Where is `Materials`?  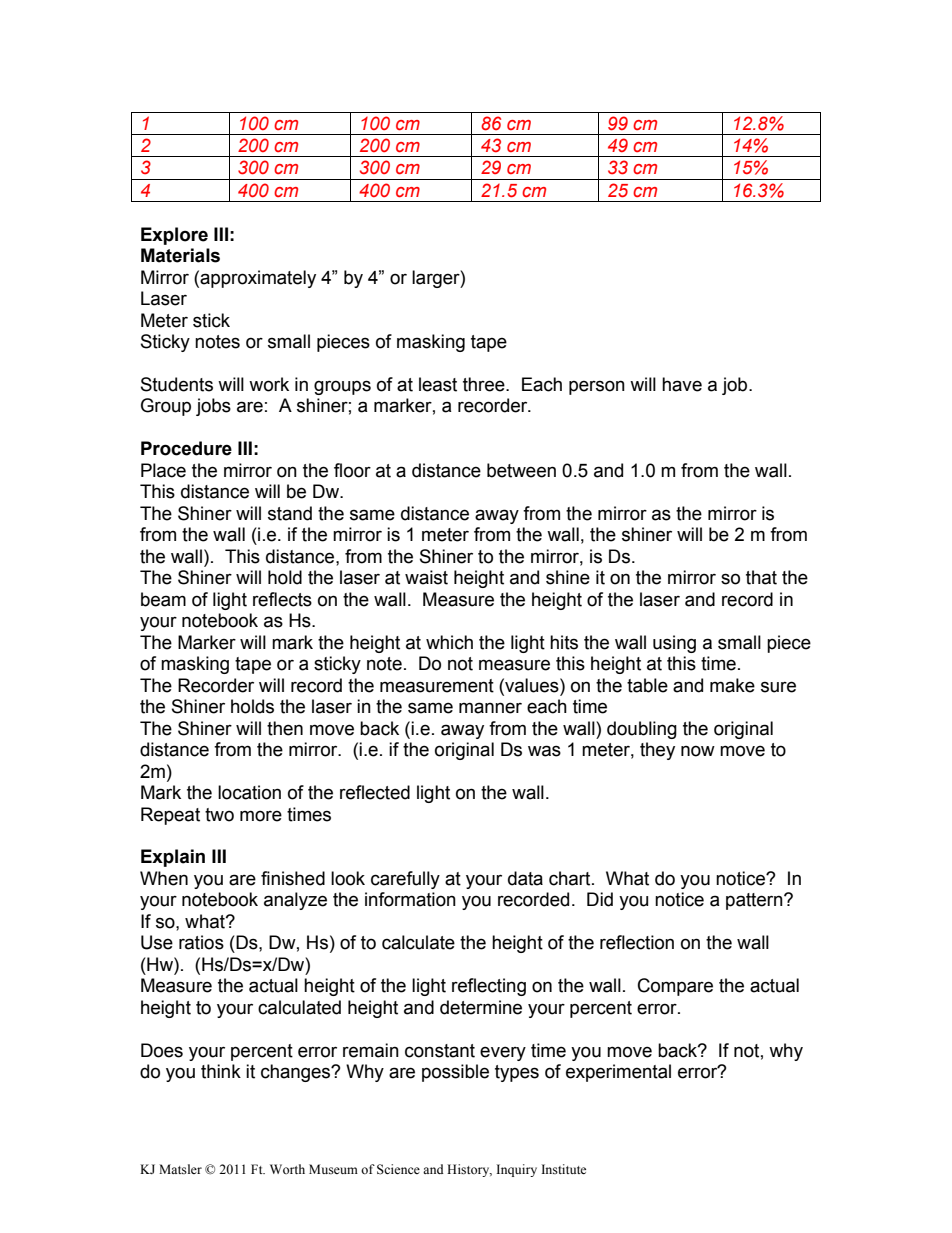 Materials is located at coordinates (180, 255).
